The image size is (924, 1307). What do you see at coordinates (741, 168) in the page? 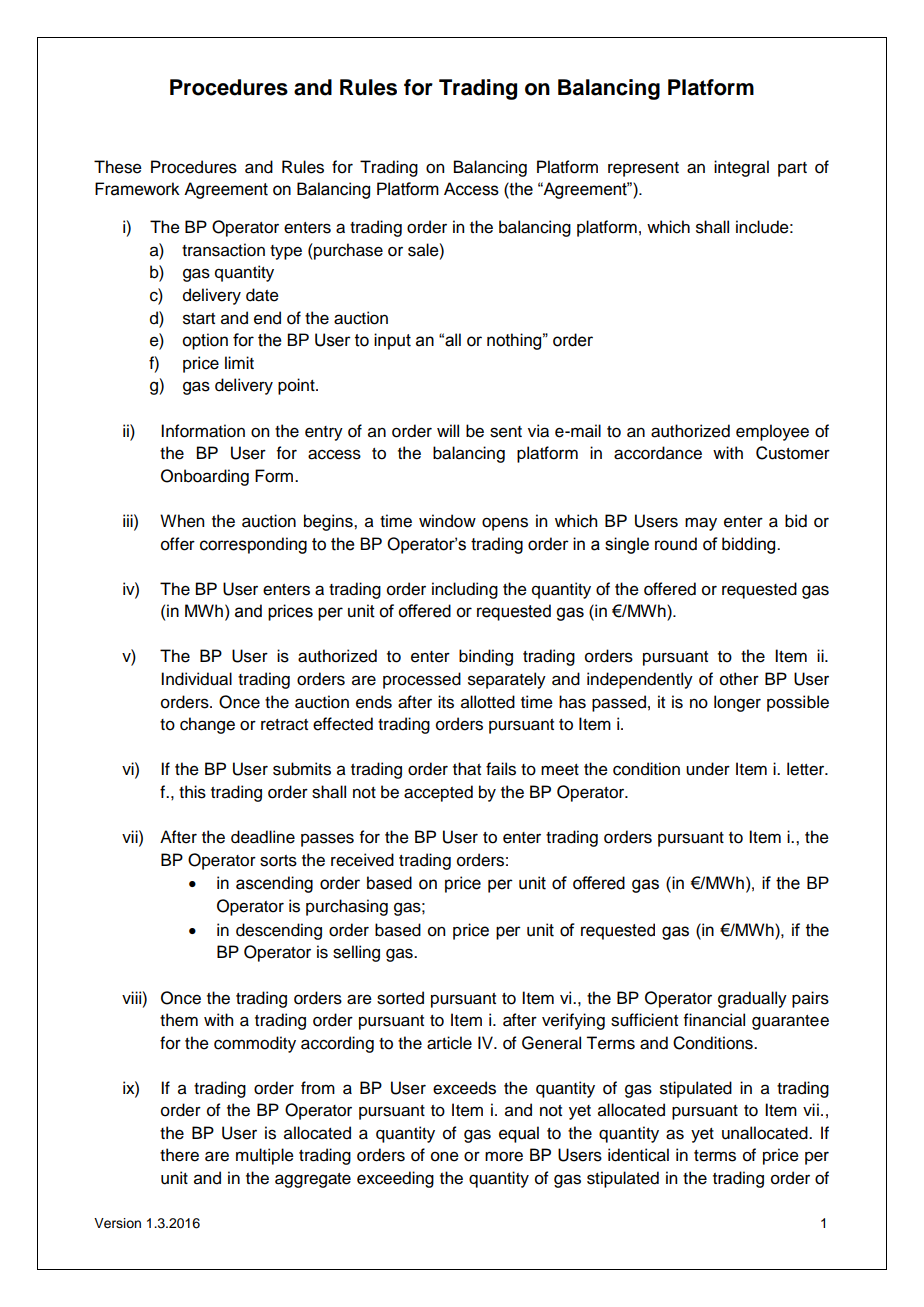
I see `integral` at bounding box center [741, 168].
